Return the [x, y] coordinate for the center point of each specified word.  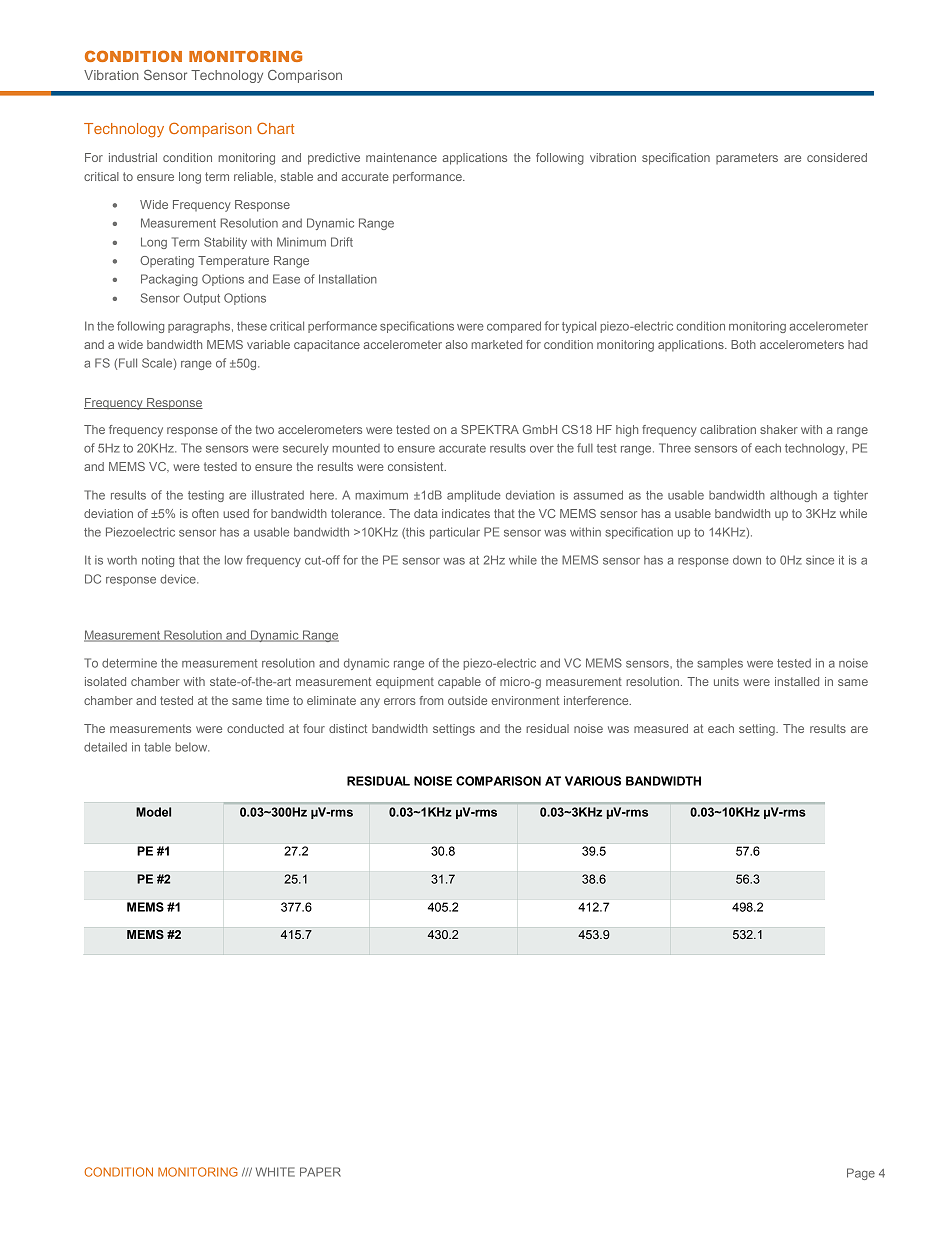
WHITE [275, 1172]
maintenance [401, 157]
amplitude [474, 496]
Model [153, 812]
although [793, 496]
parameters [747, 158]
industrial [133, 157]
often [205, 513]
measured [661, 728]
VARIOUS [593, 781]
